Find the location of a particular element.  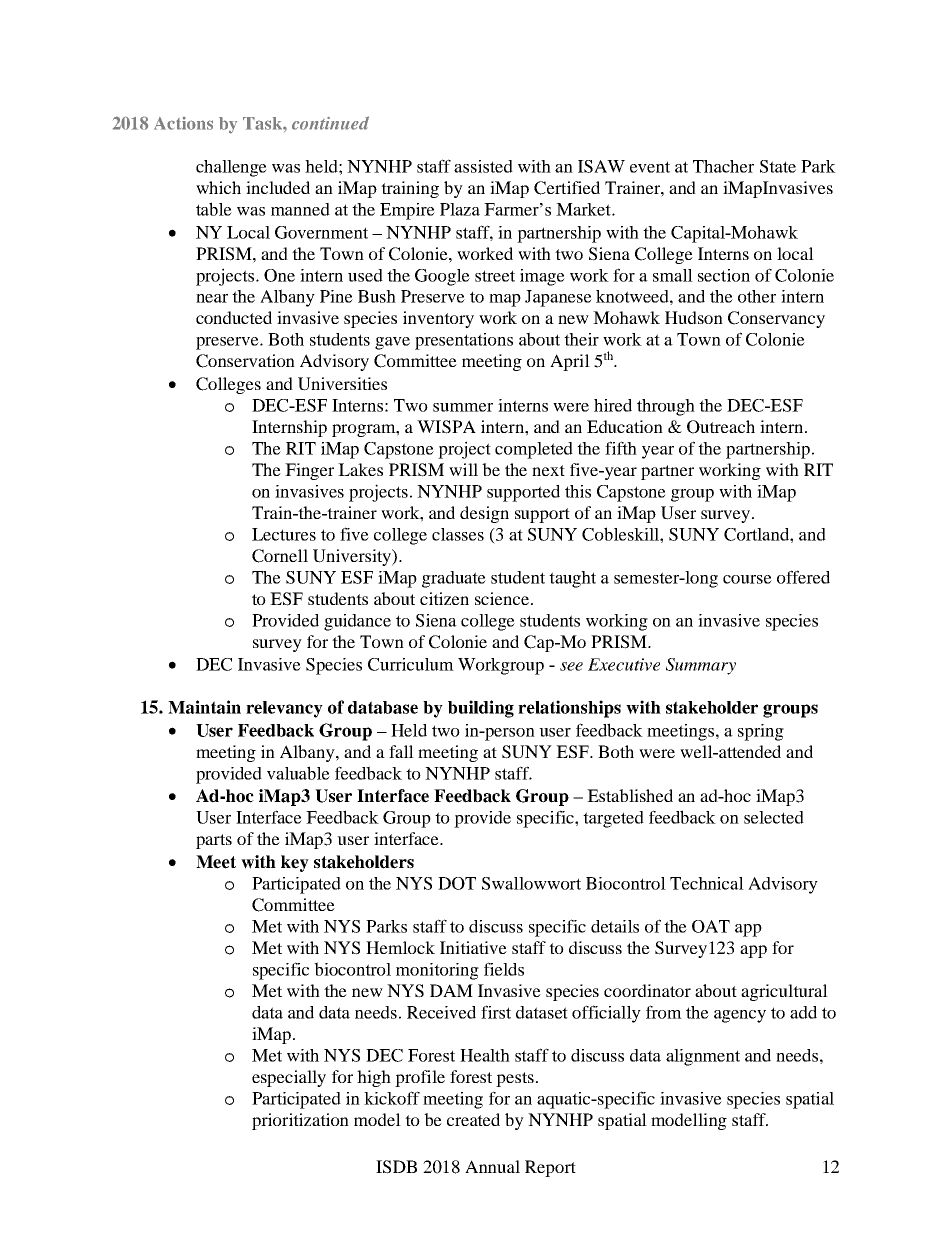

created is located at coordinates (473, 1119).
